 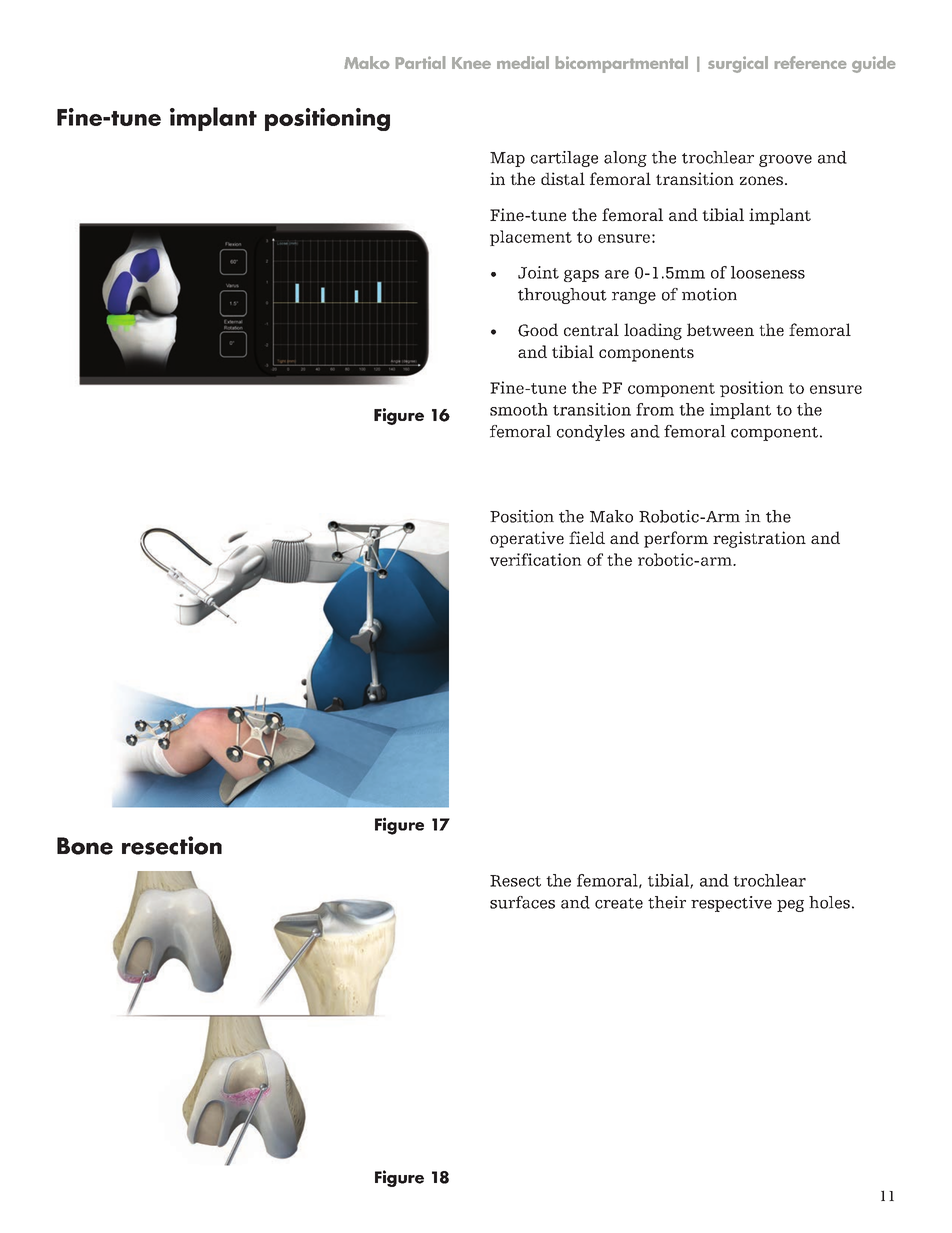 What do you see at coordinates (829, 902) in the page?
I see `holes` at bounding box center [829, 902].
